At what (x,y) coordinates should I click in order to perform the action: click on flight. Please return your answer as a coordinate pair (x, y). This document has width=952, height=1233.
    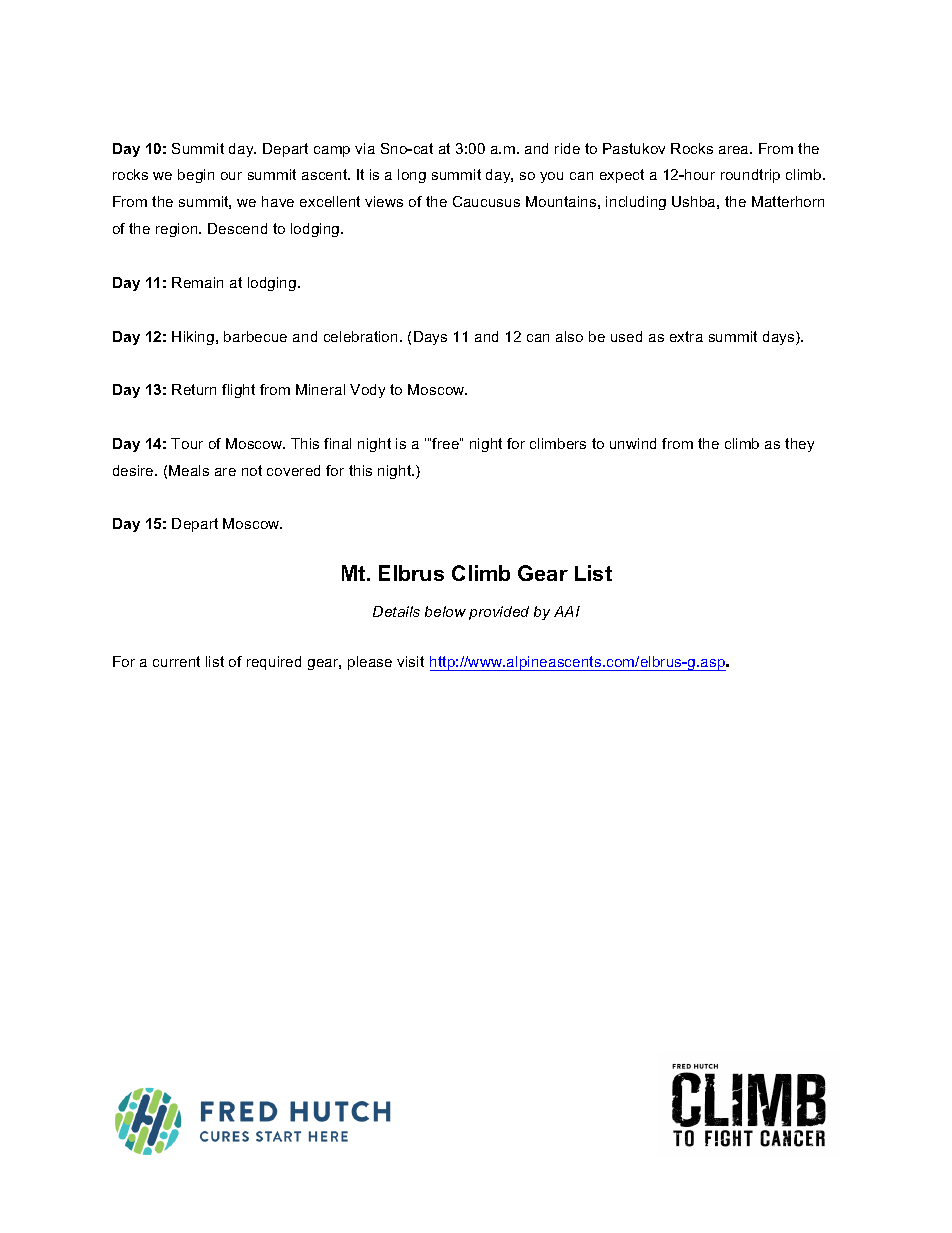
    Looking at the image, I should click on (238, 391).
